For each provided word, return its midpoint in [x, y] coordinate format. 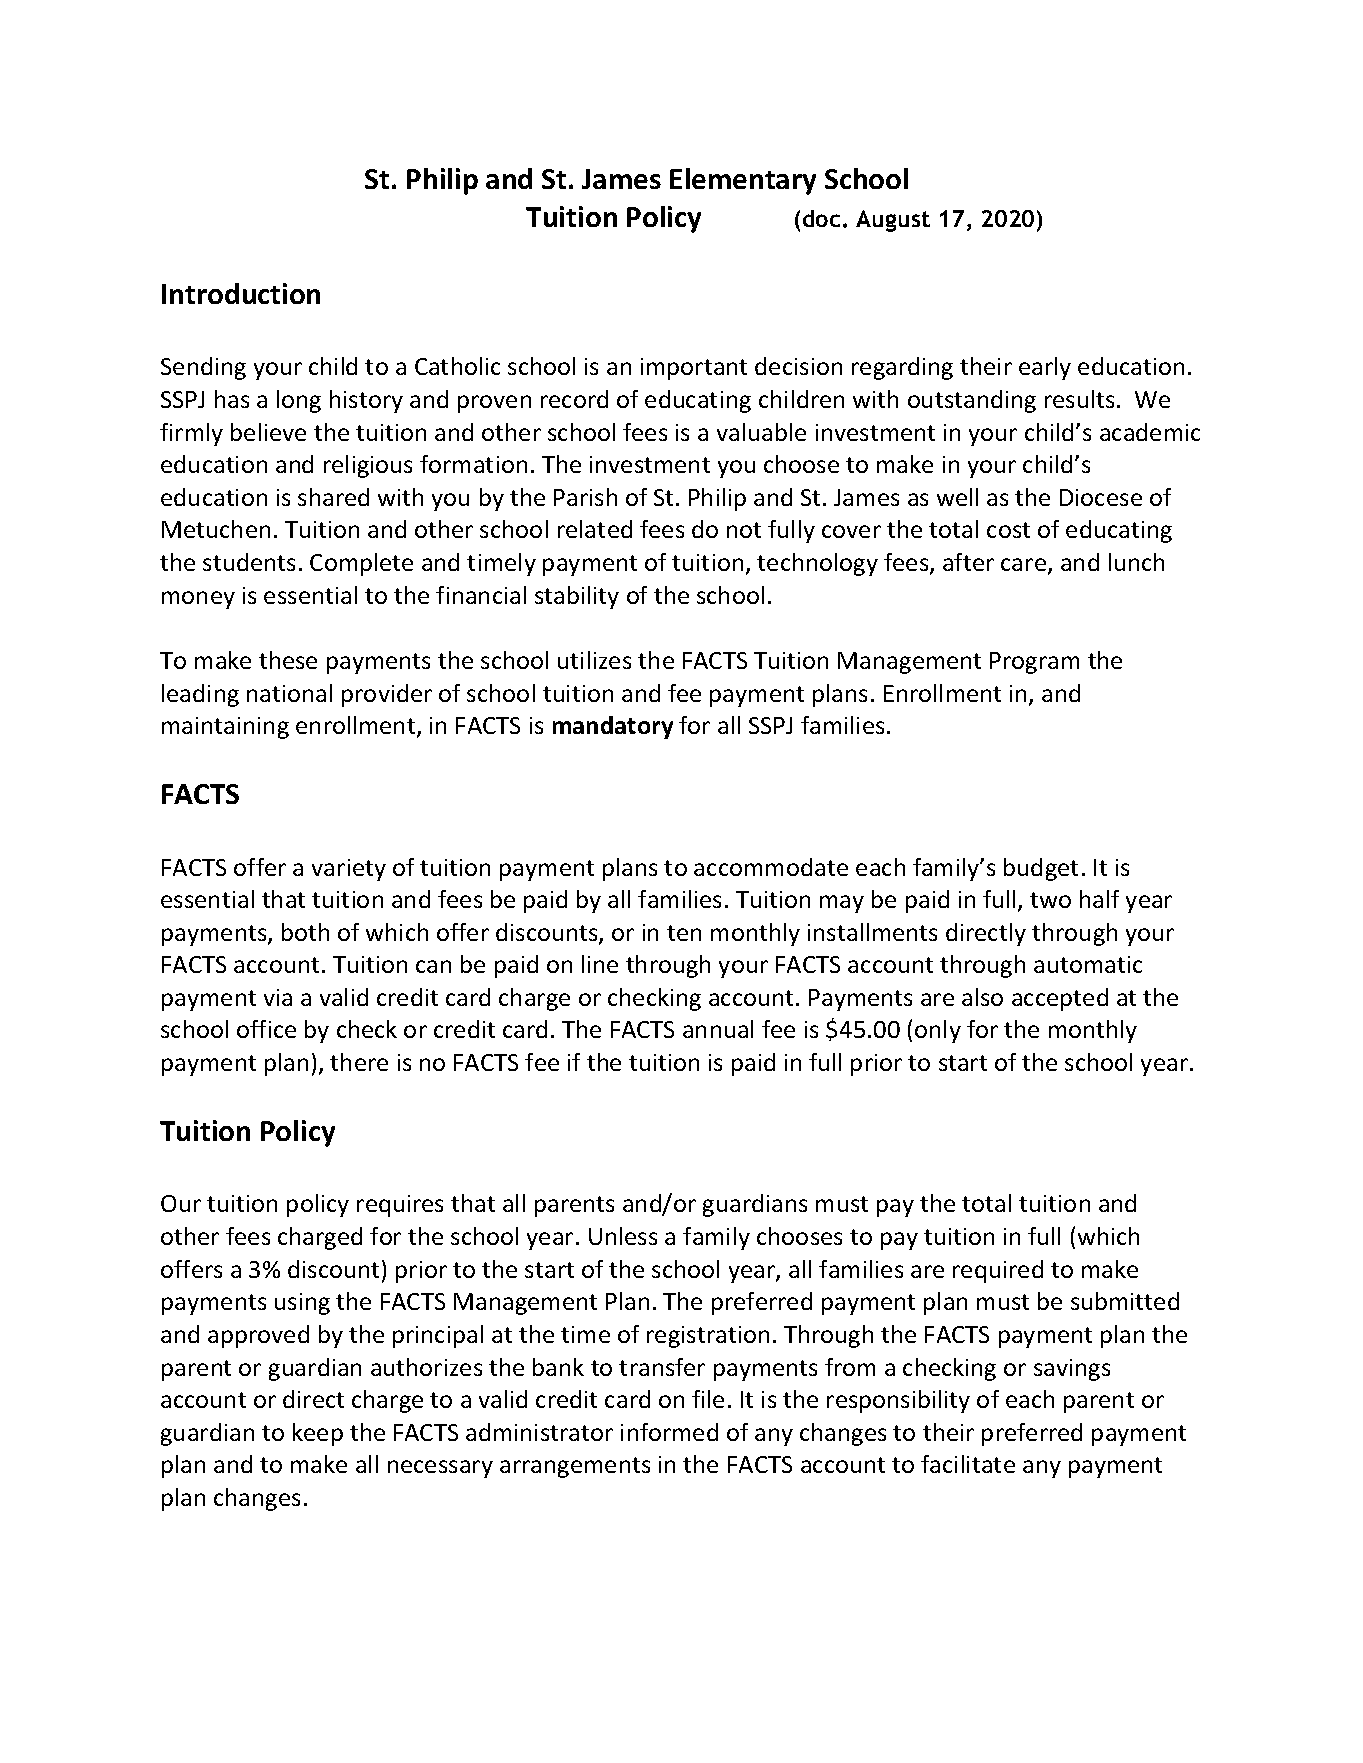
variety [349, 870]
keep [318, 1434]
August [893, 221]
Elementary [743, 181]
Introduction [241, 293]
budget [1041, 869]
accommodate [771, 867]
